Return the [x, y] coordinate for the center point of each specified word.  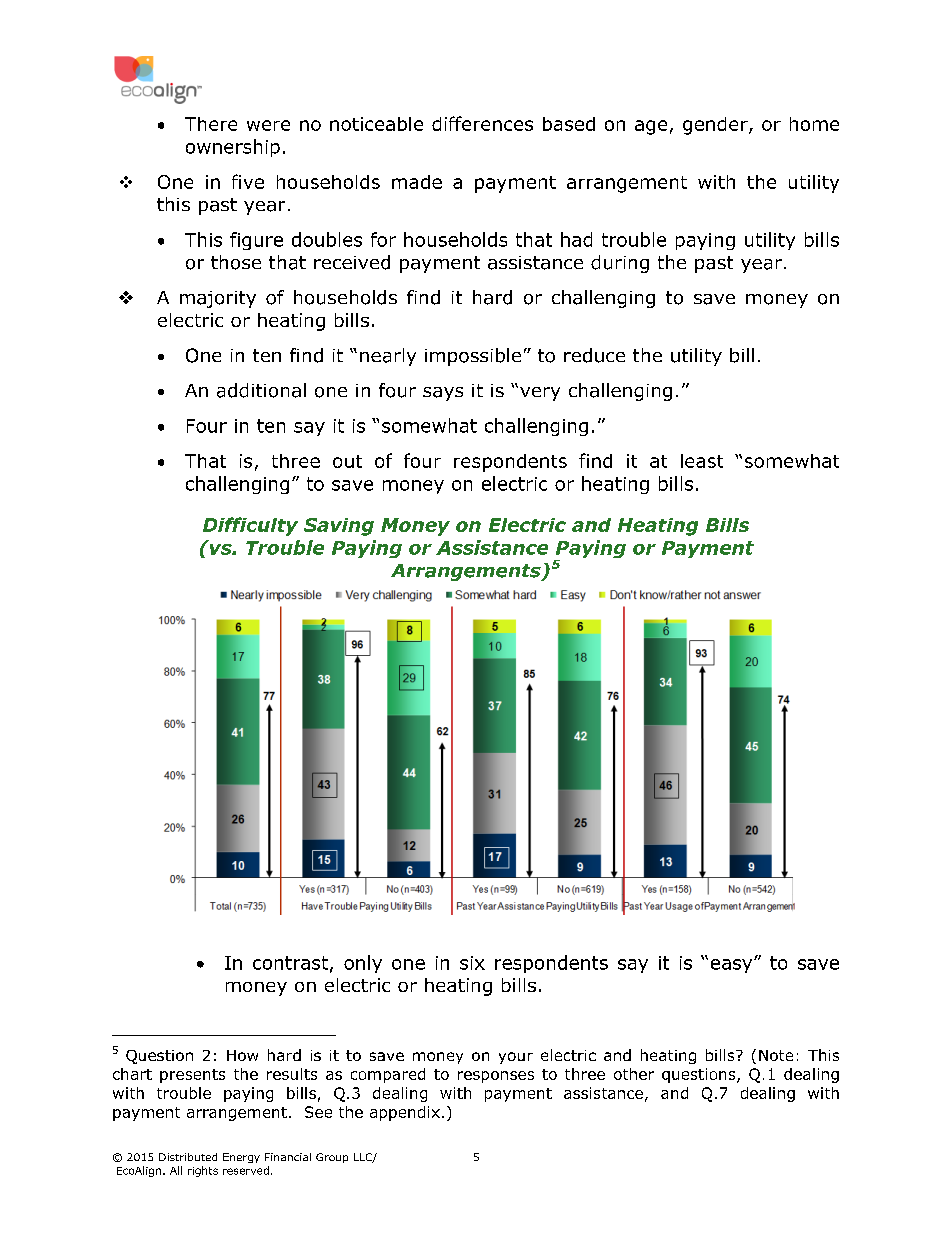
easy [733, 966]
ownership [233, 148]
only [363, 964]
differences [482, 123]
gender [716, 126]
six [472, 963]
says [443, 394]
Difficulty [250, 526]
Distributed [188, 1157]
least [702, 461]
